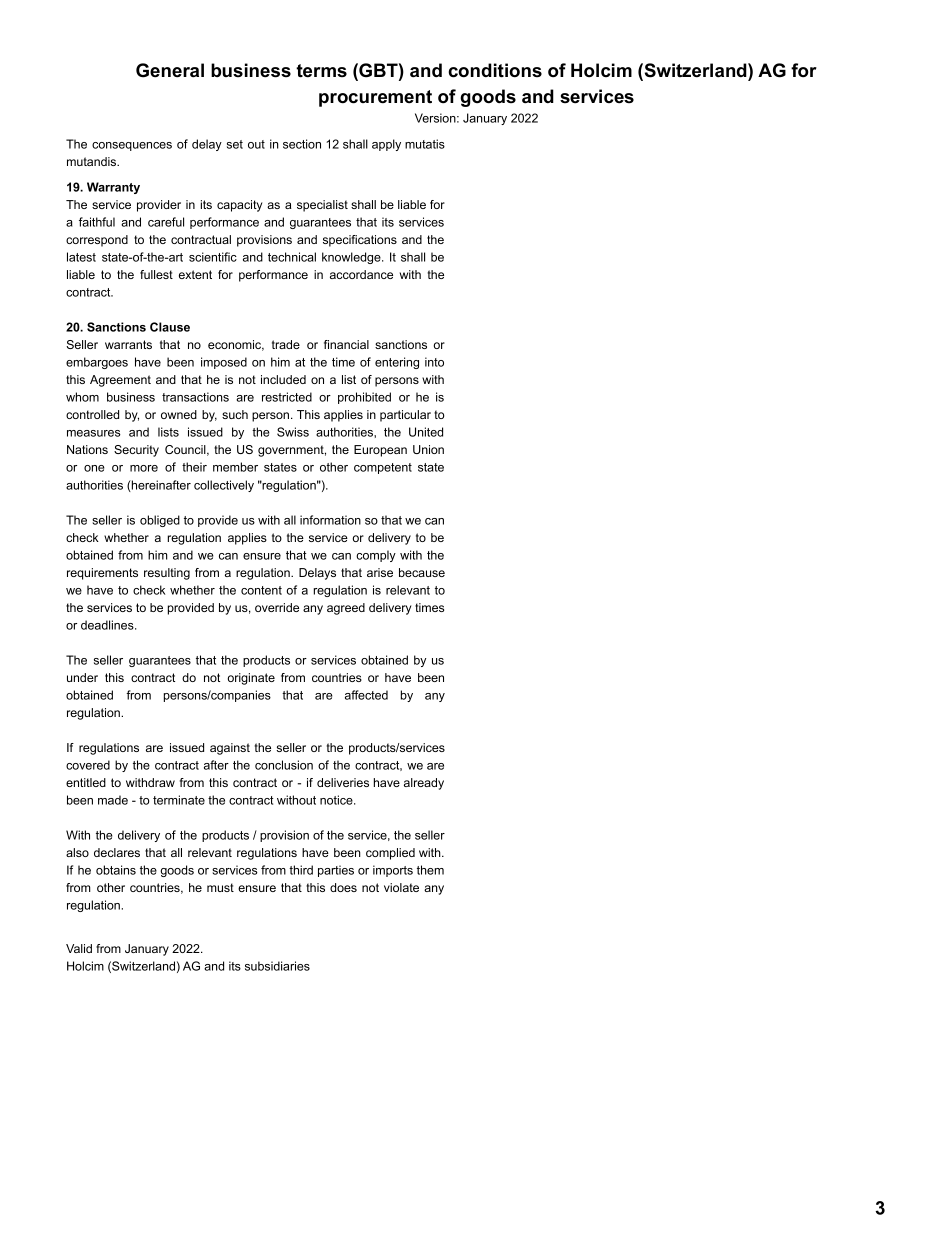 The width and height of the document is (952, 1233). What do you see at coordinates (495, 70) in the document?
I see `conditions` at bounding box center [495, 70].
